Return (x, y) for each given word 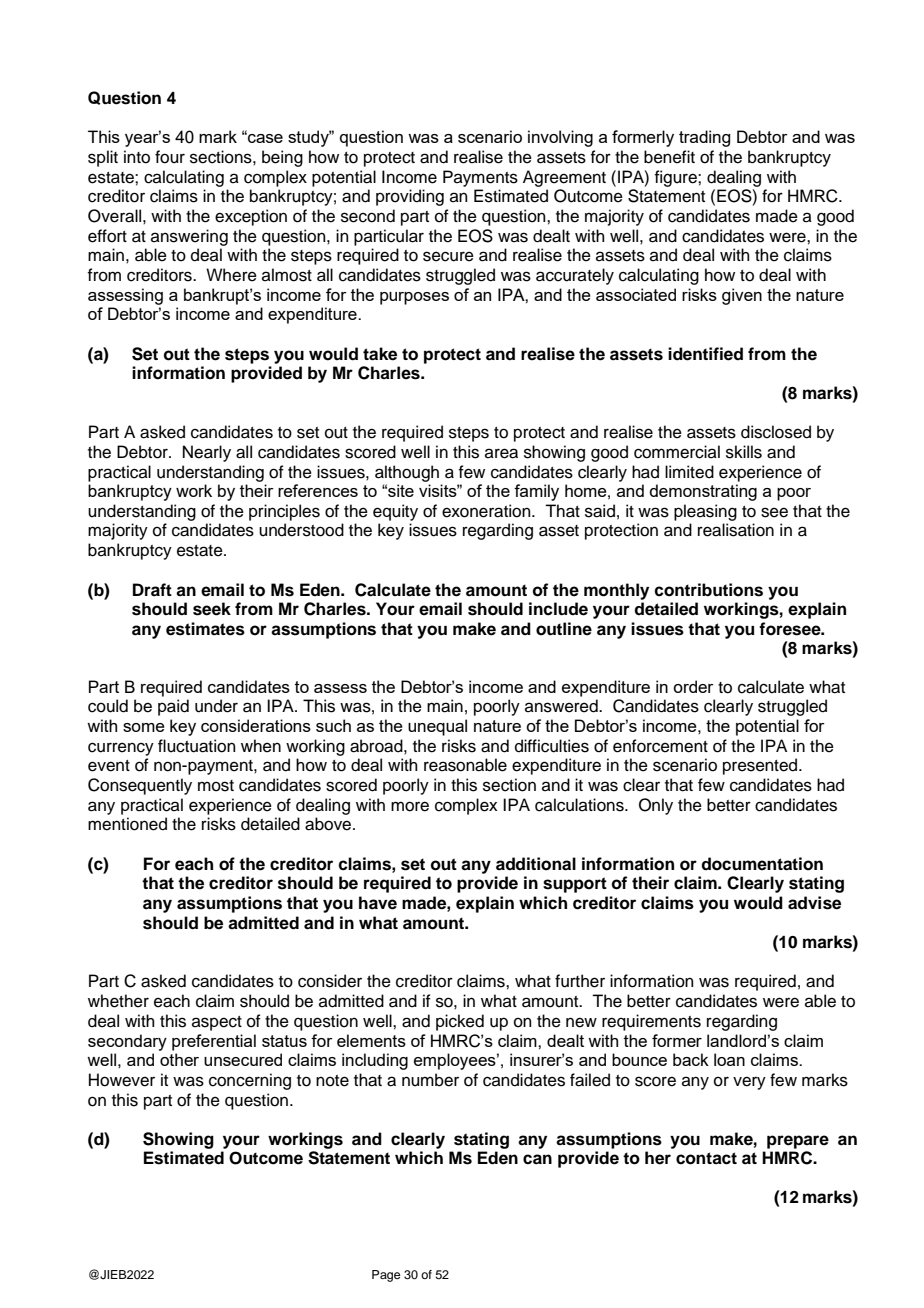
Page (386, 1276)
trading (704, 138)
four (170, 157)
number (430, 1080)
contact (706, 1158)
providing (410, 197)
